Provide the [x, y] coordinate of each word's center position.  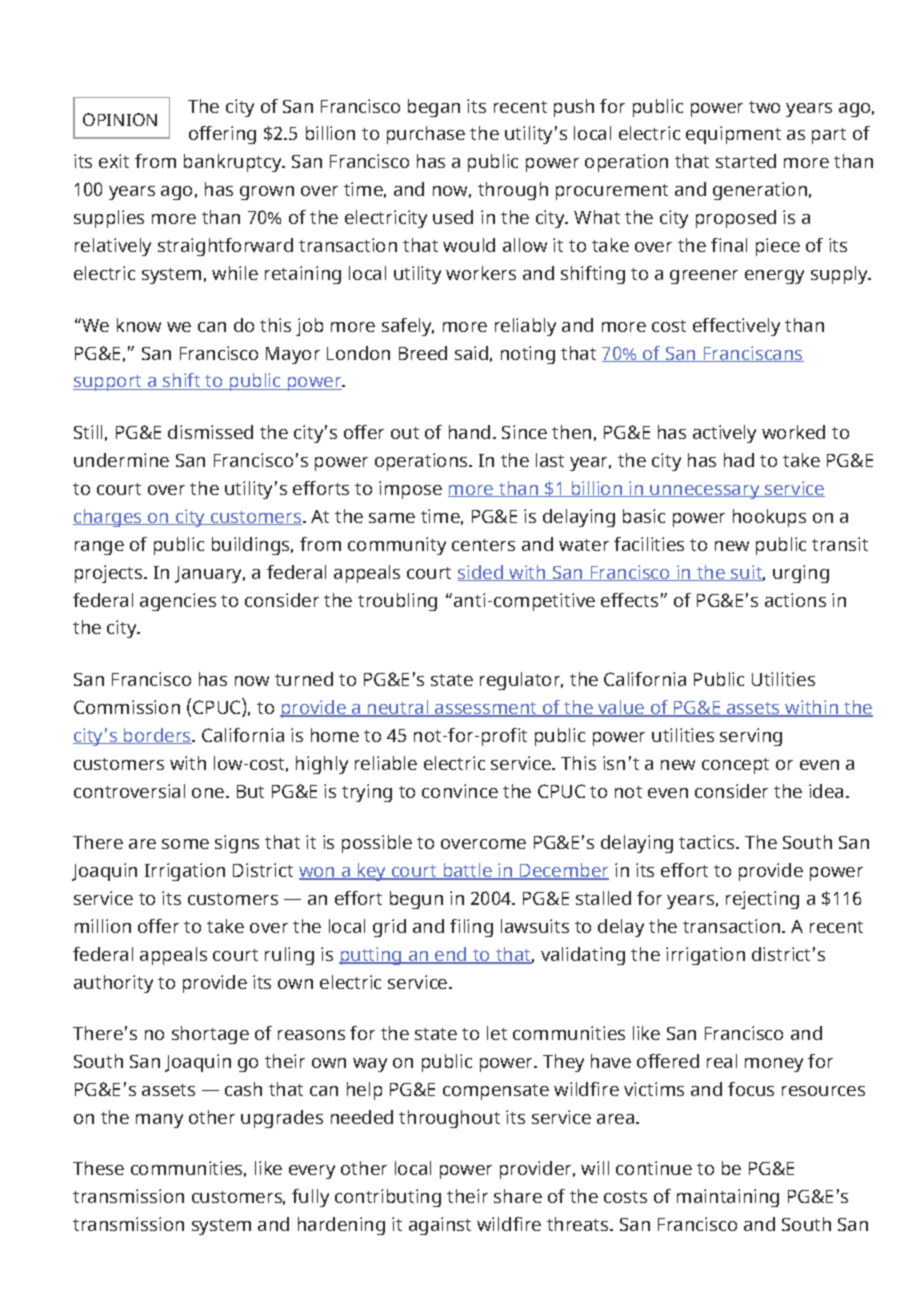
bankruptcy [234, 163]
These [98, 1168]
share [518, 1196]
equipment [733, 135]
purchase [426, 135]
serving [751, 737]
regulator [521, 681]
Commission [127, 707]
